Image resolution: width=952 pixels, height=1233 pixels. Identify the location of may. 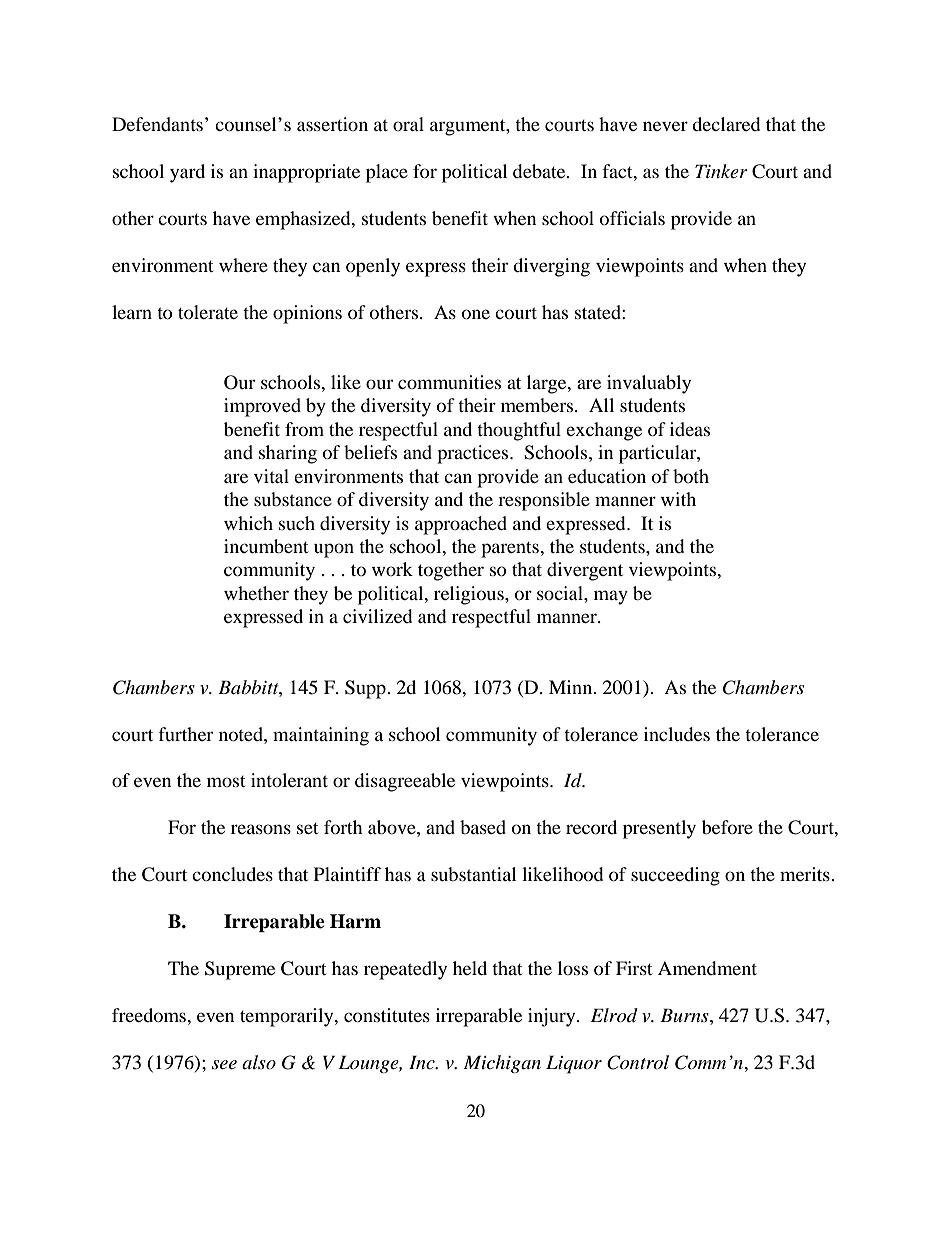
(611, 597).
